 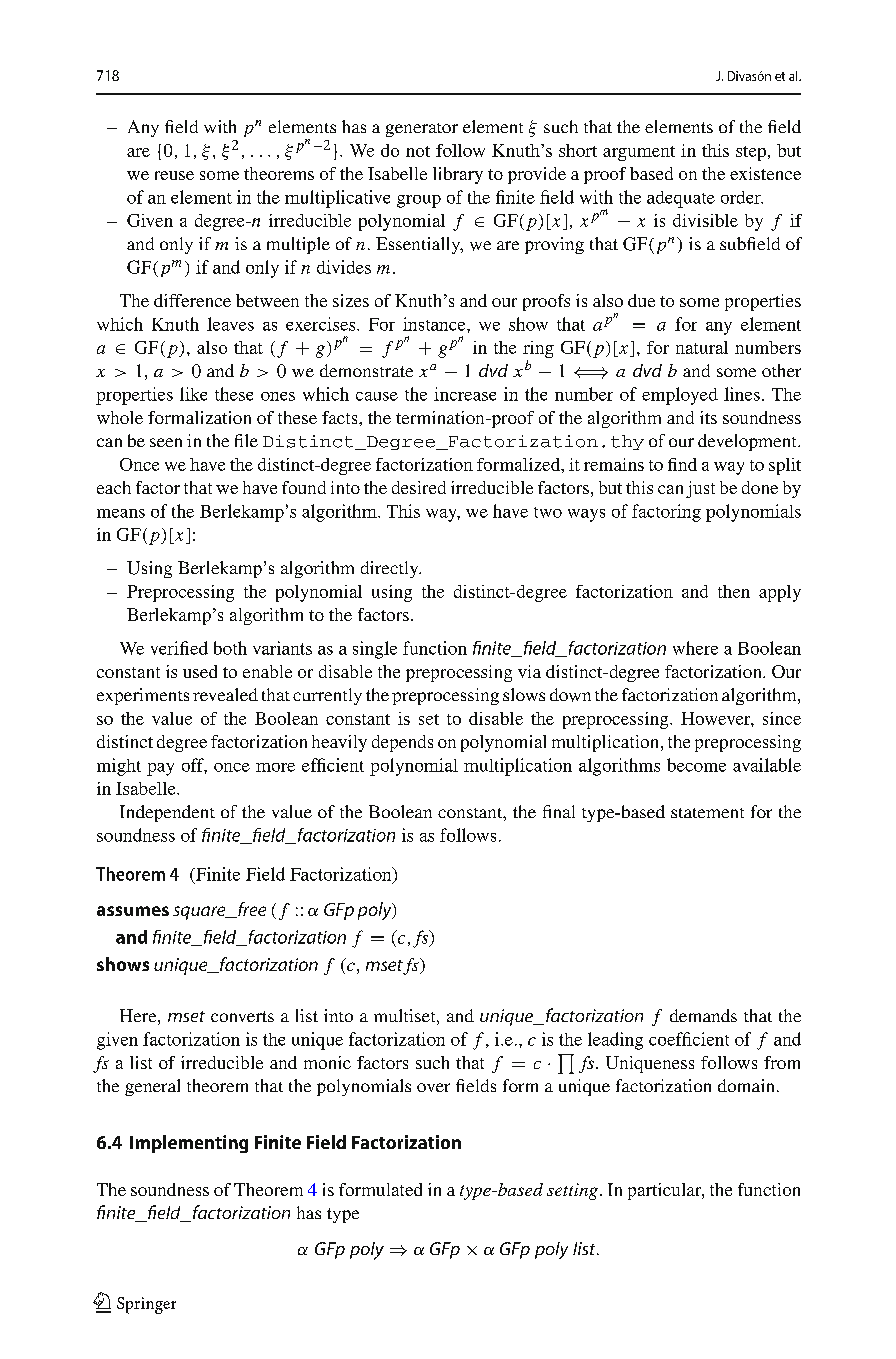 I want to click on library, so click(x=458, y=175).
